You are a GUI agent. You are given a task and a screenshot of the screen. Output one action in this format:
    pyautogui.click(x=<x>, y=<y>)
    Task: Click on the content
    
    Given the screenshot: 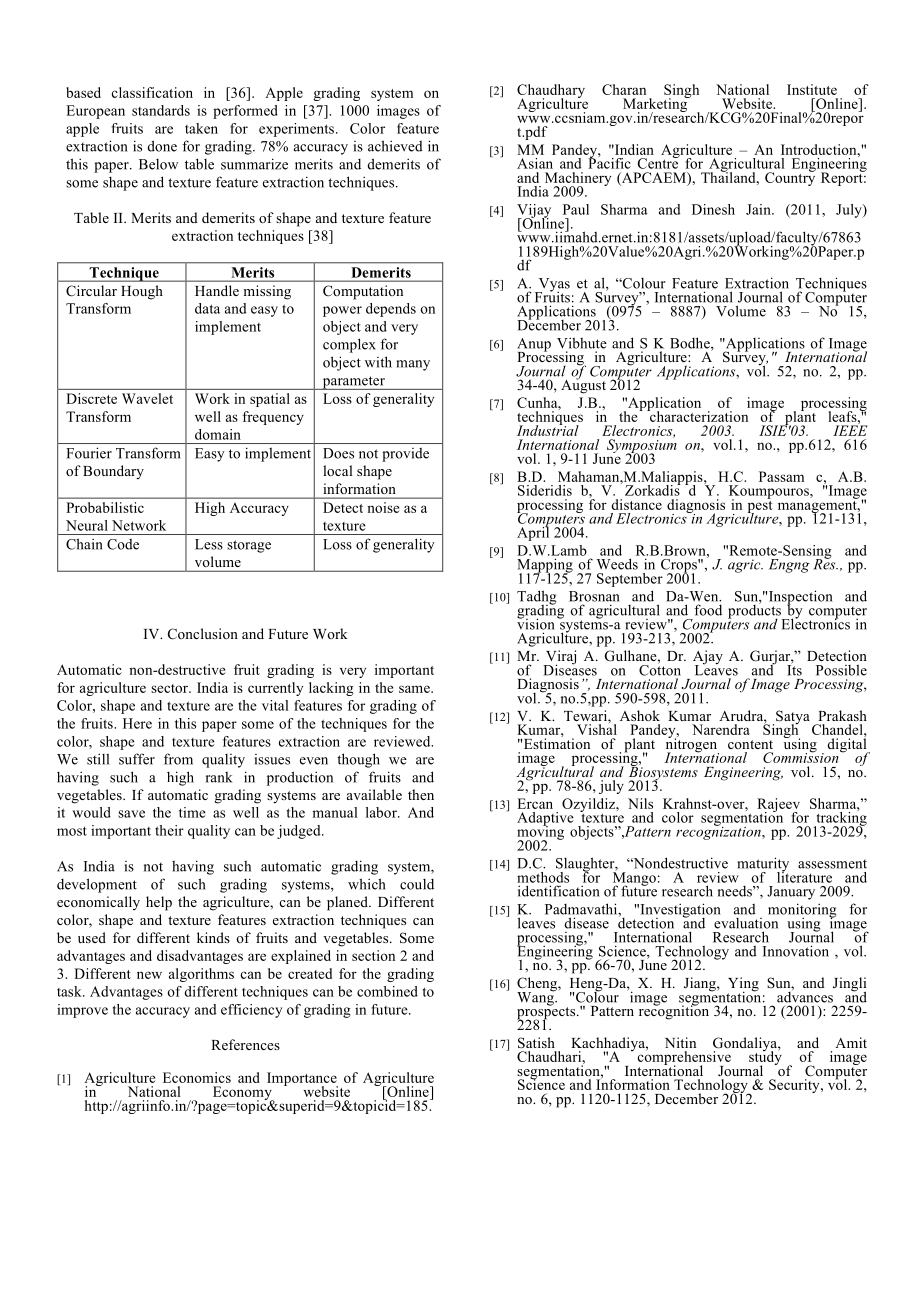 What is the action you would take?
    pyautogui.click(x=750, y=744)
